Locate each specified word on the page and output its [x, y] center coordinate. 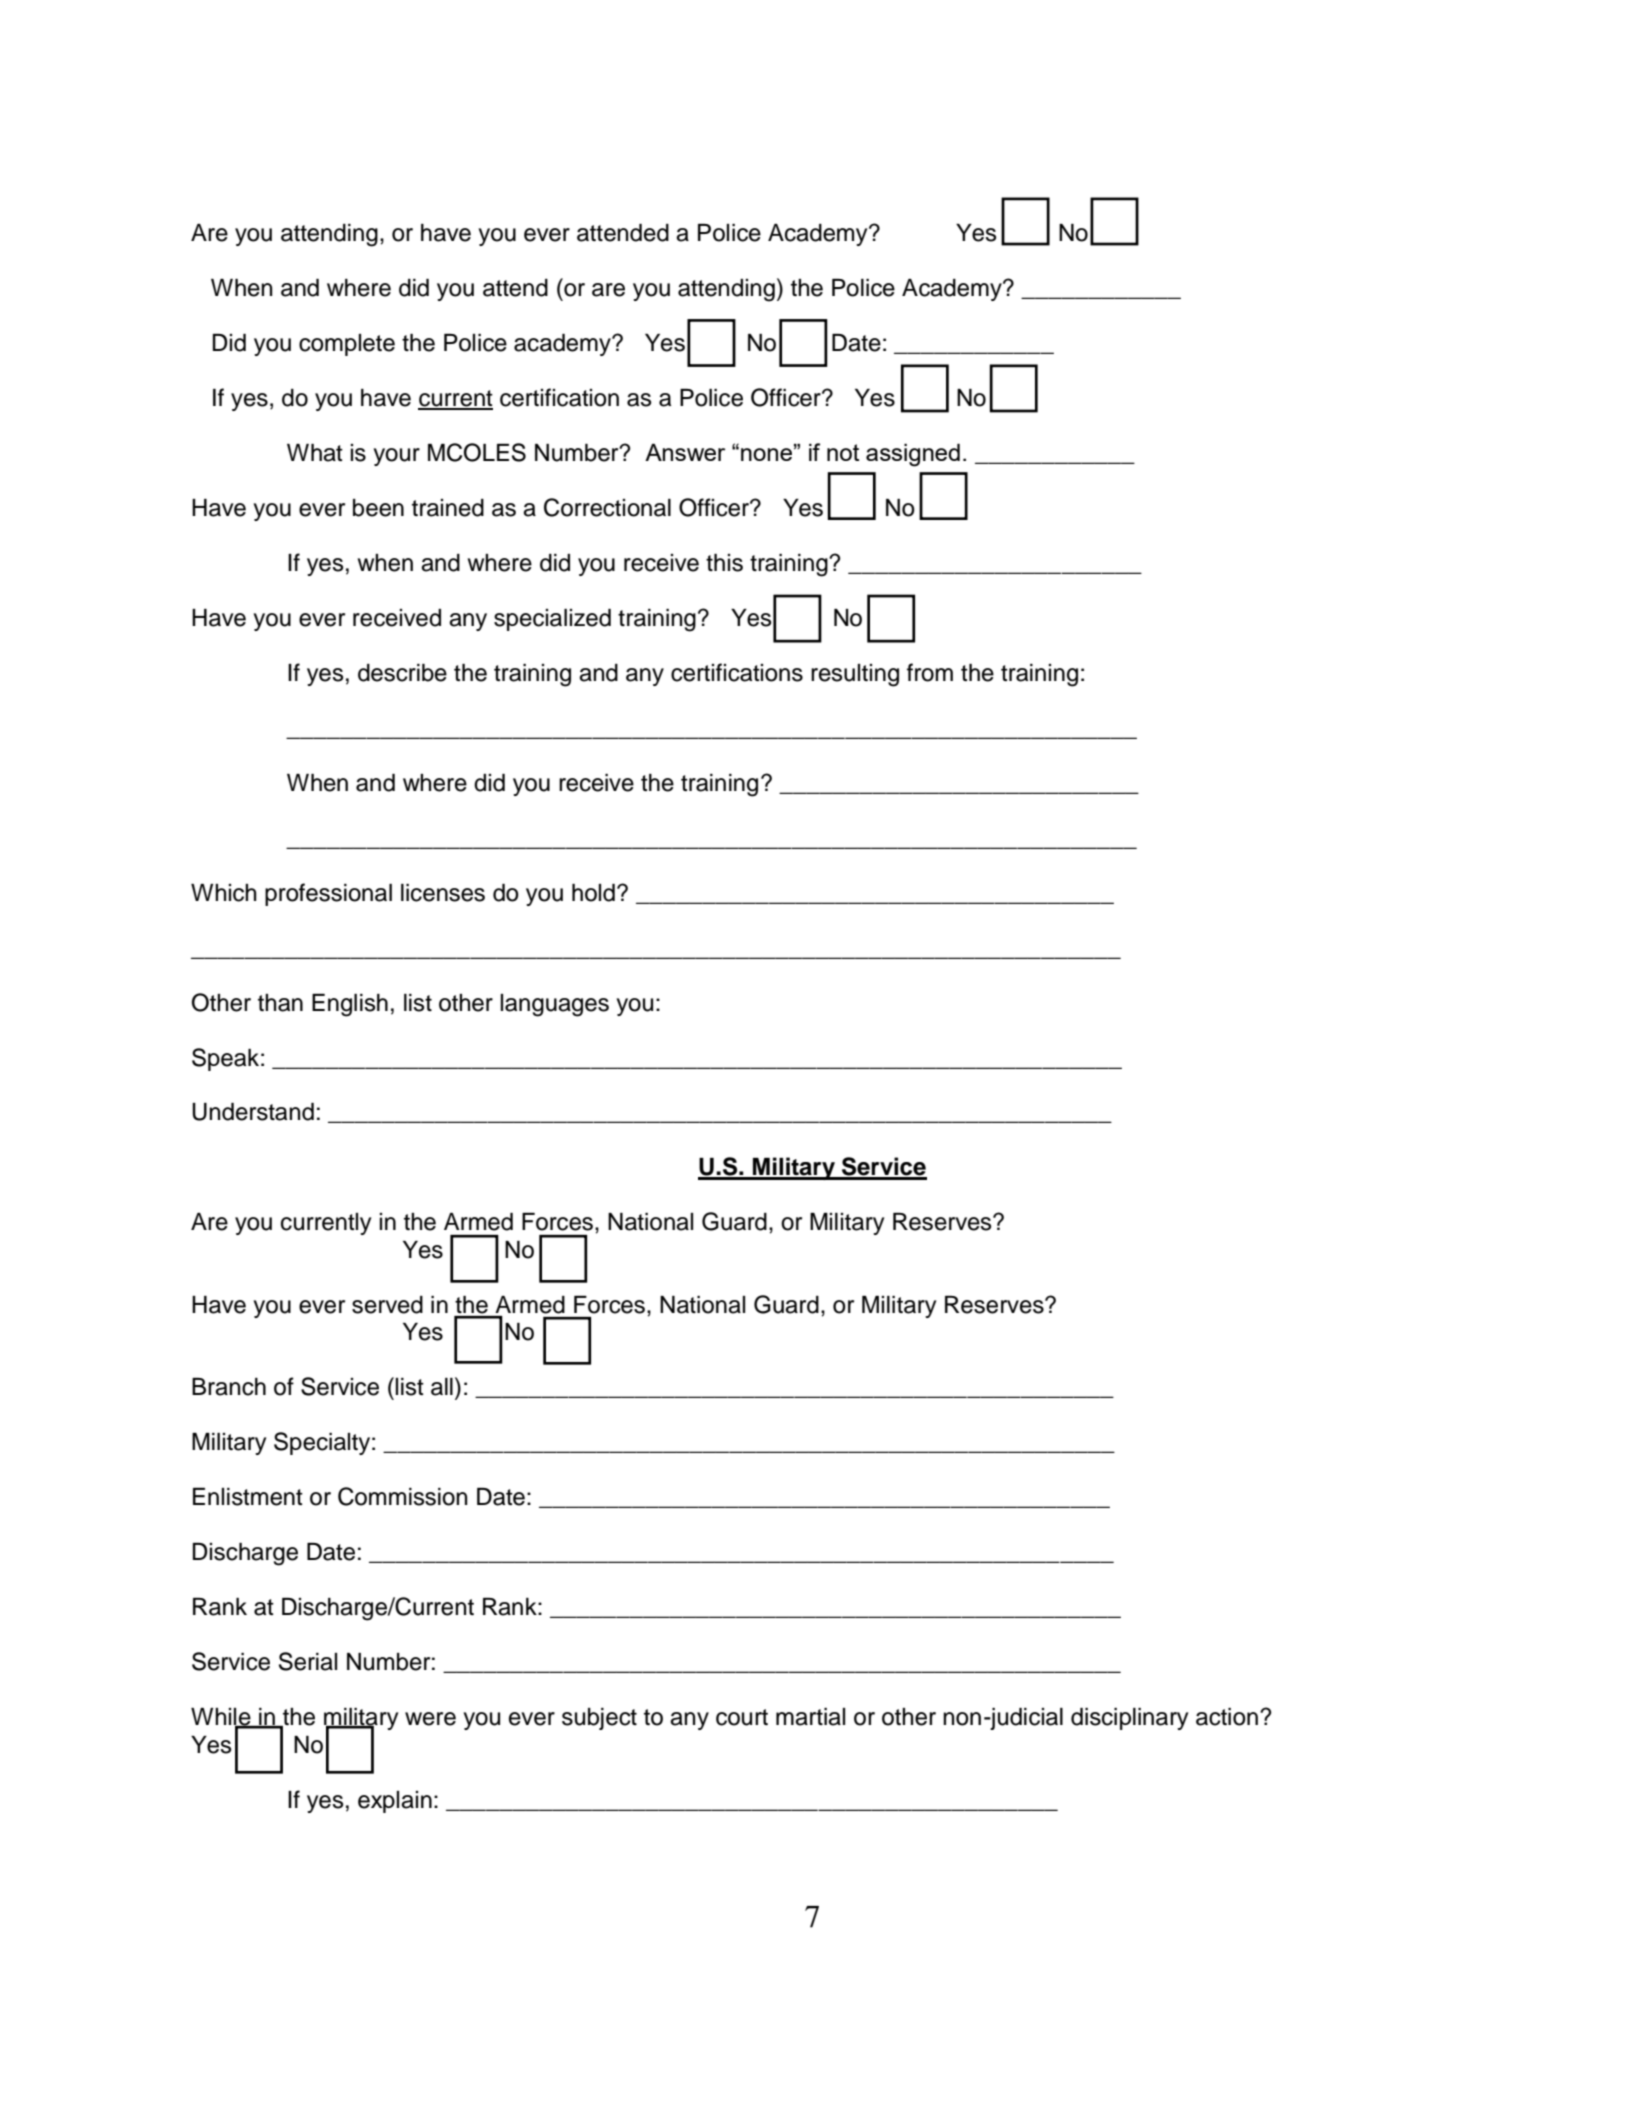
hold [593, 893]
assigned [913, 455]
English [350, 1005]
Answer [685, 452]
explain [395, 1802]
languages [554, 1005]
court [742, 1717]
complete [347, 345]
